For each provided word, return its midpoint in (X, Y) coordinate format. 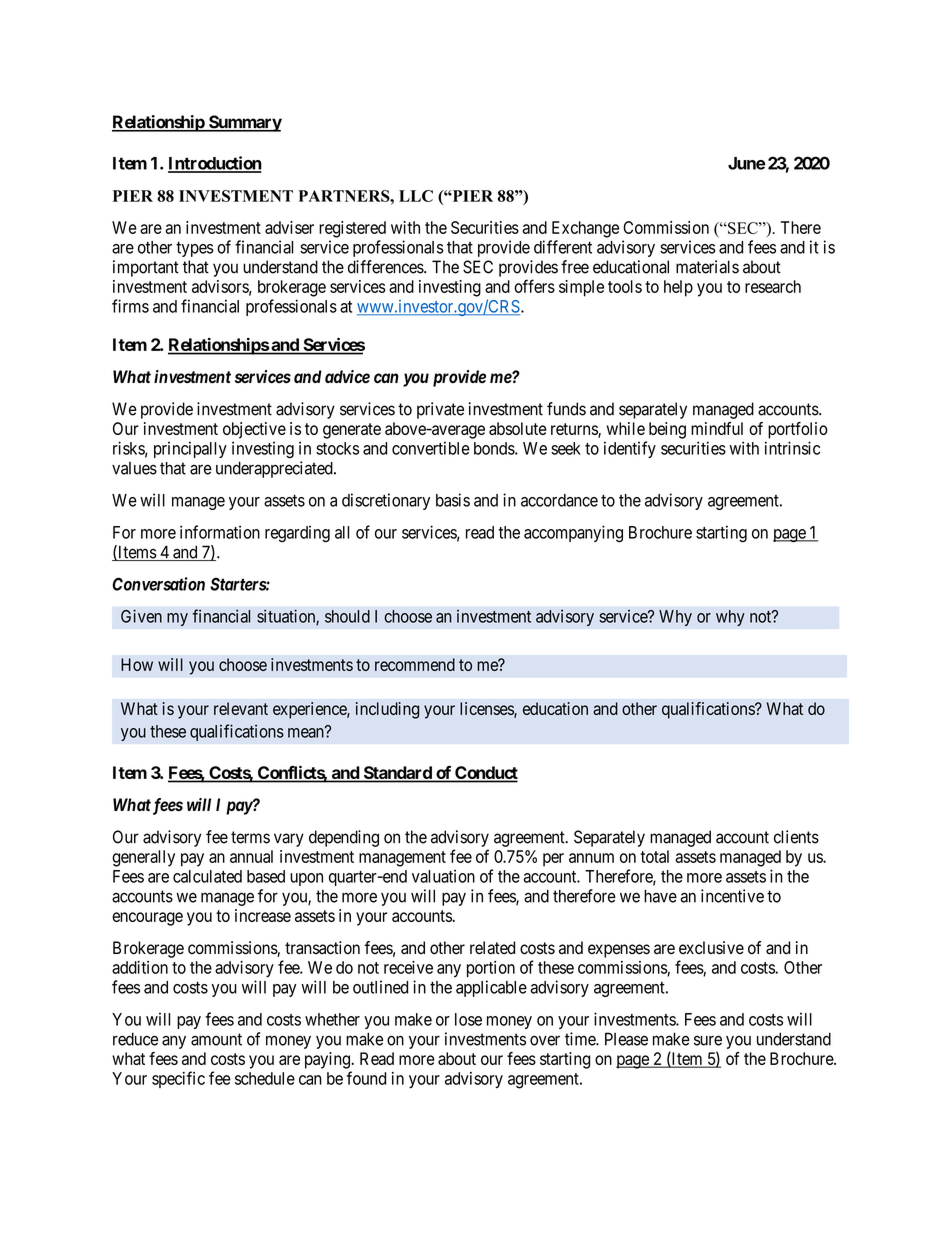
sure (708, 1040)
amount (216, 1039)
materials (707, 267)
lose (468, 1019)
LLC (416, 196)
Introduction (215, 164)
